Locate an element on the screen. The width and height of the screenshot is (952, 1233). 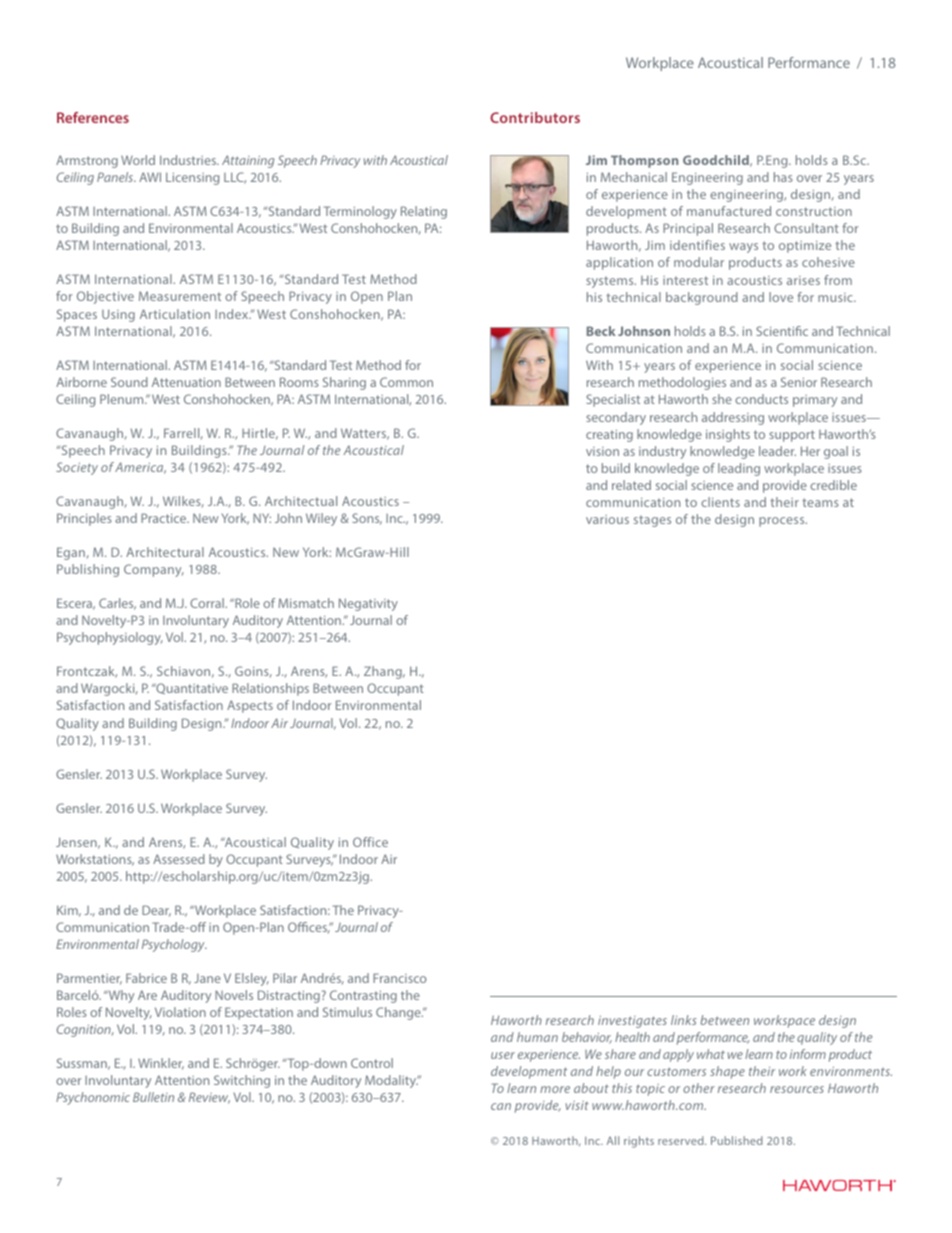
Francisco is located at coordinates (400, 978).
